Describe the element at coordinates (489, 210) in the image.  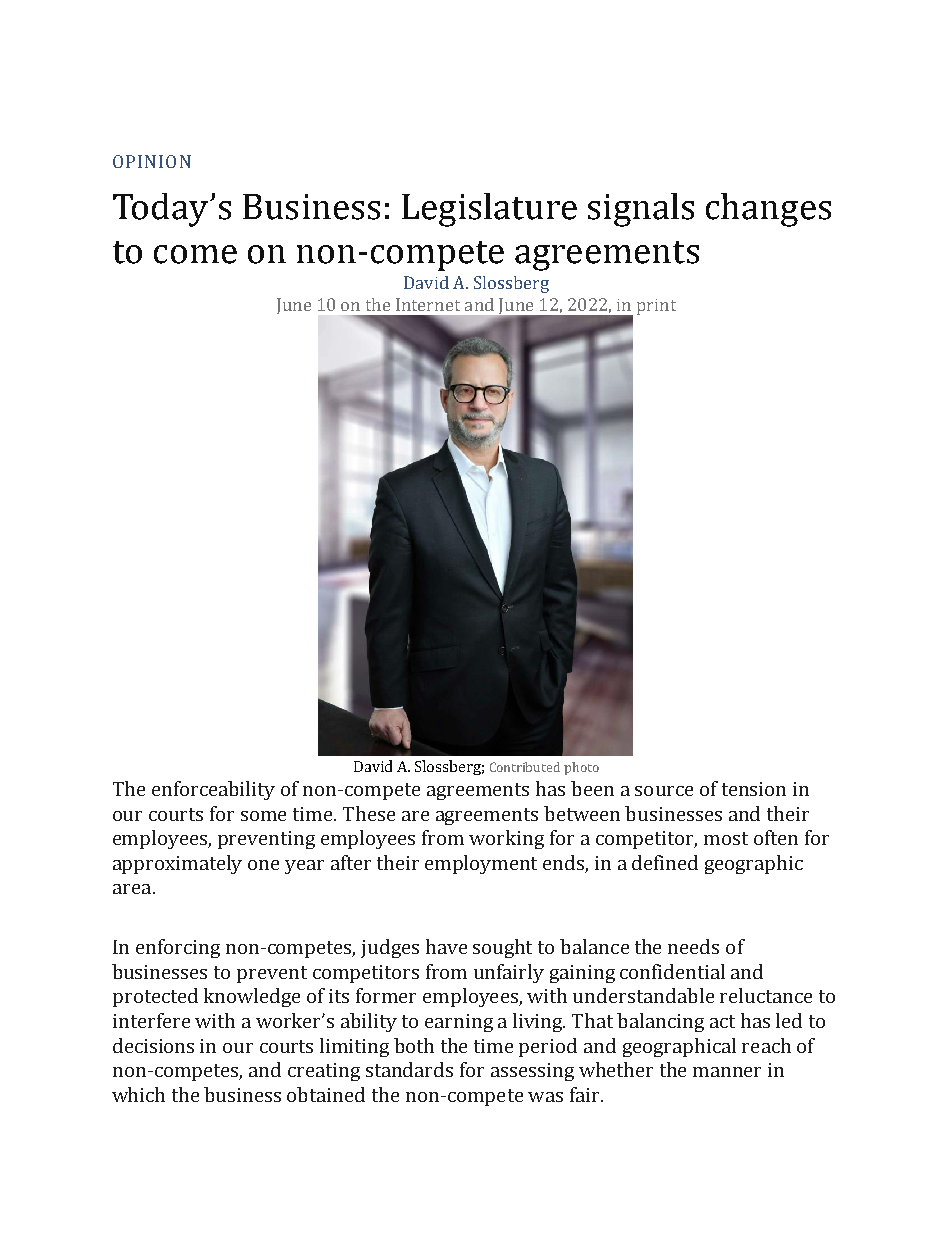
I see `Legislature` at that location.
